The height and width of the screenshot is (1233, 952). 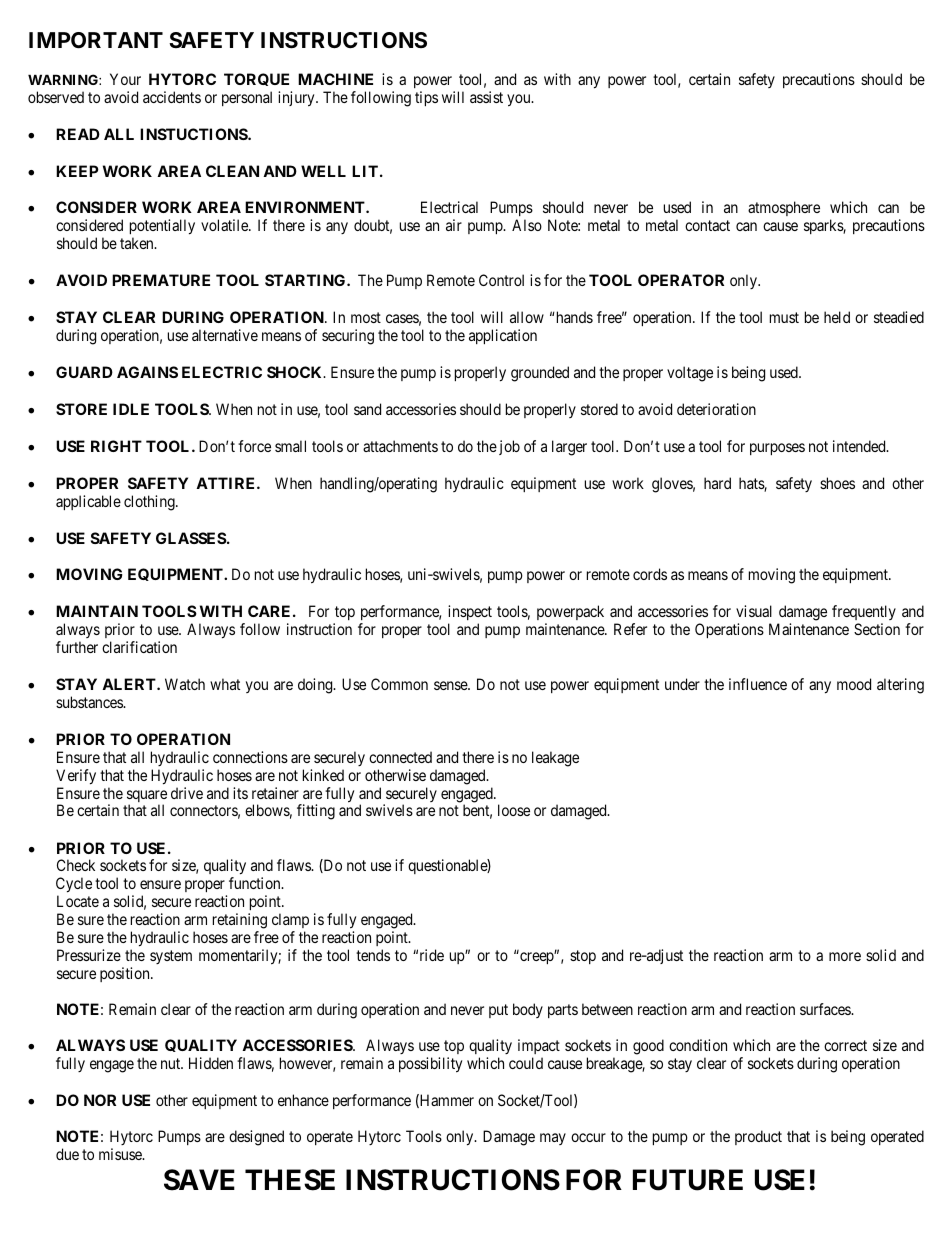 I want to click on assist, so click(x=486, y=97).
